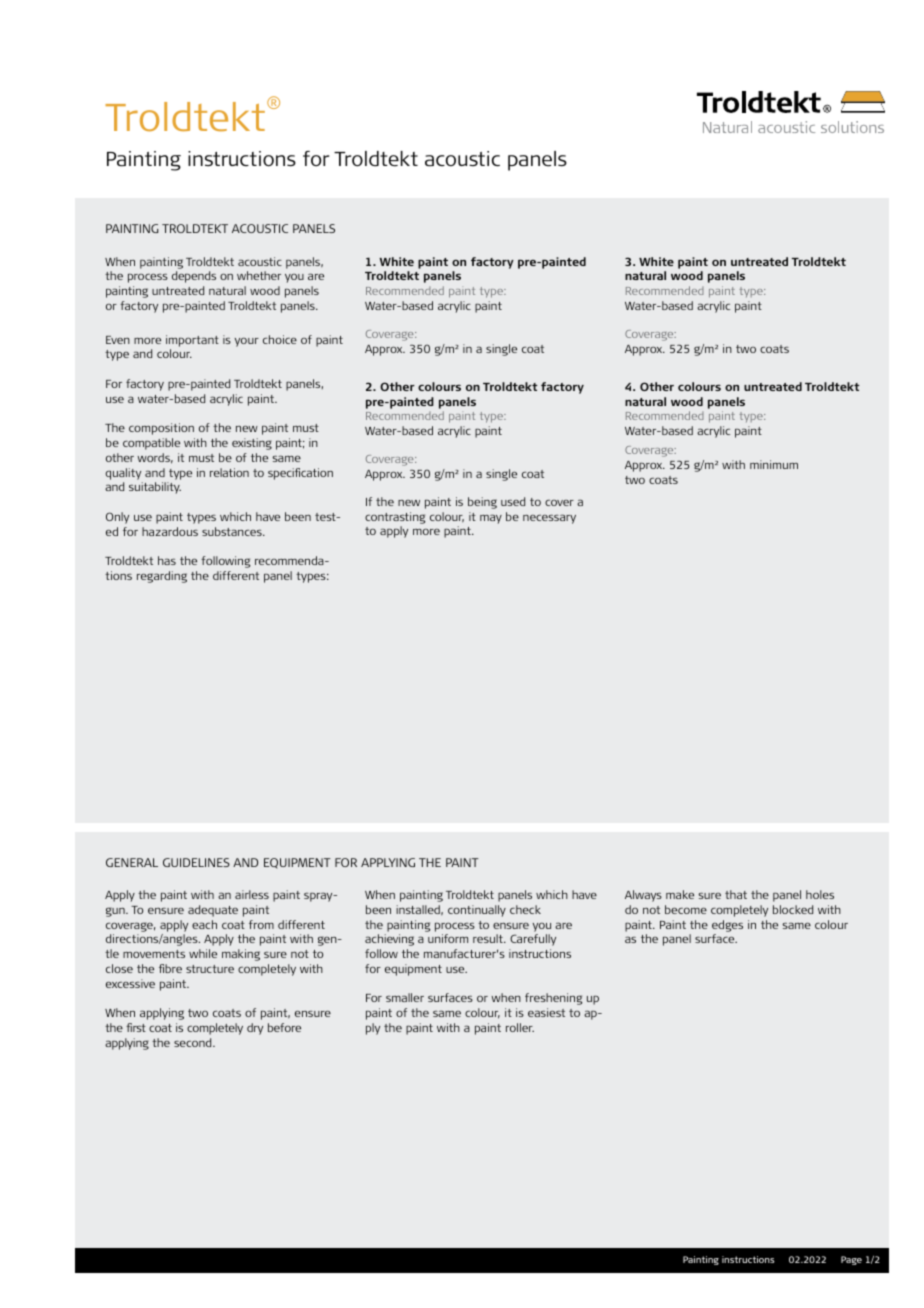 The height and width of the screenshot is (1308, 924). What do you see at coordinates (491, 519) in the screenshot?
I see `may` at bounding box center [491, 519].
